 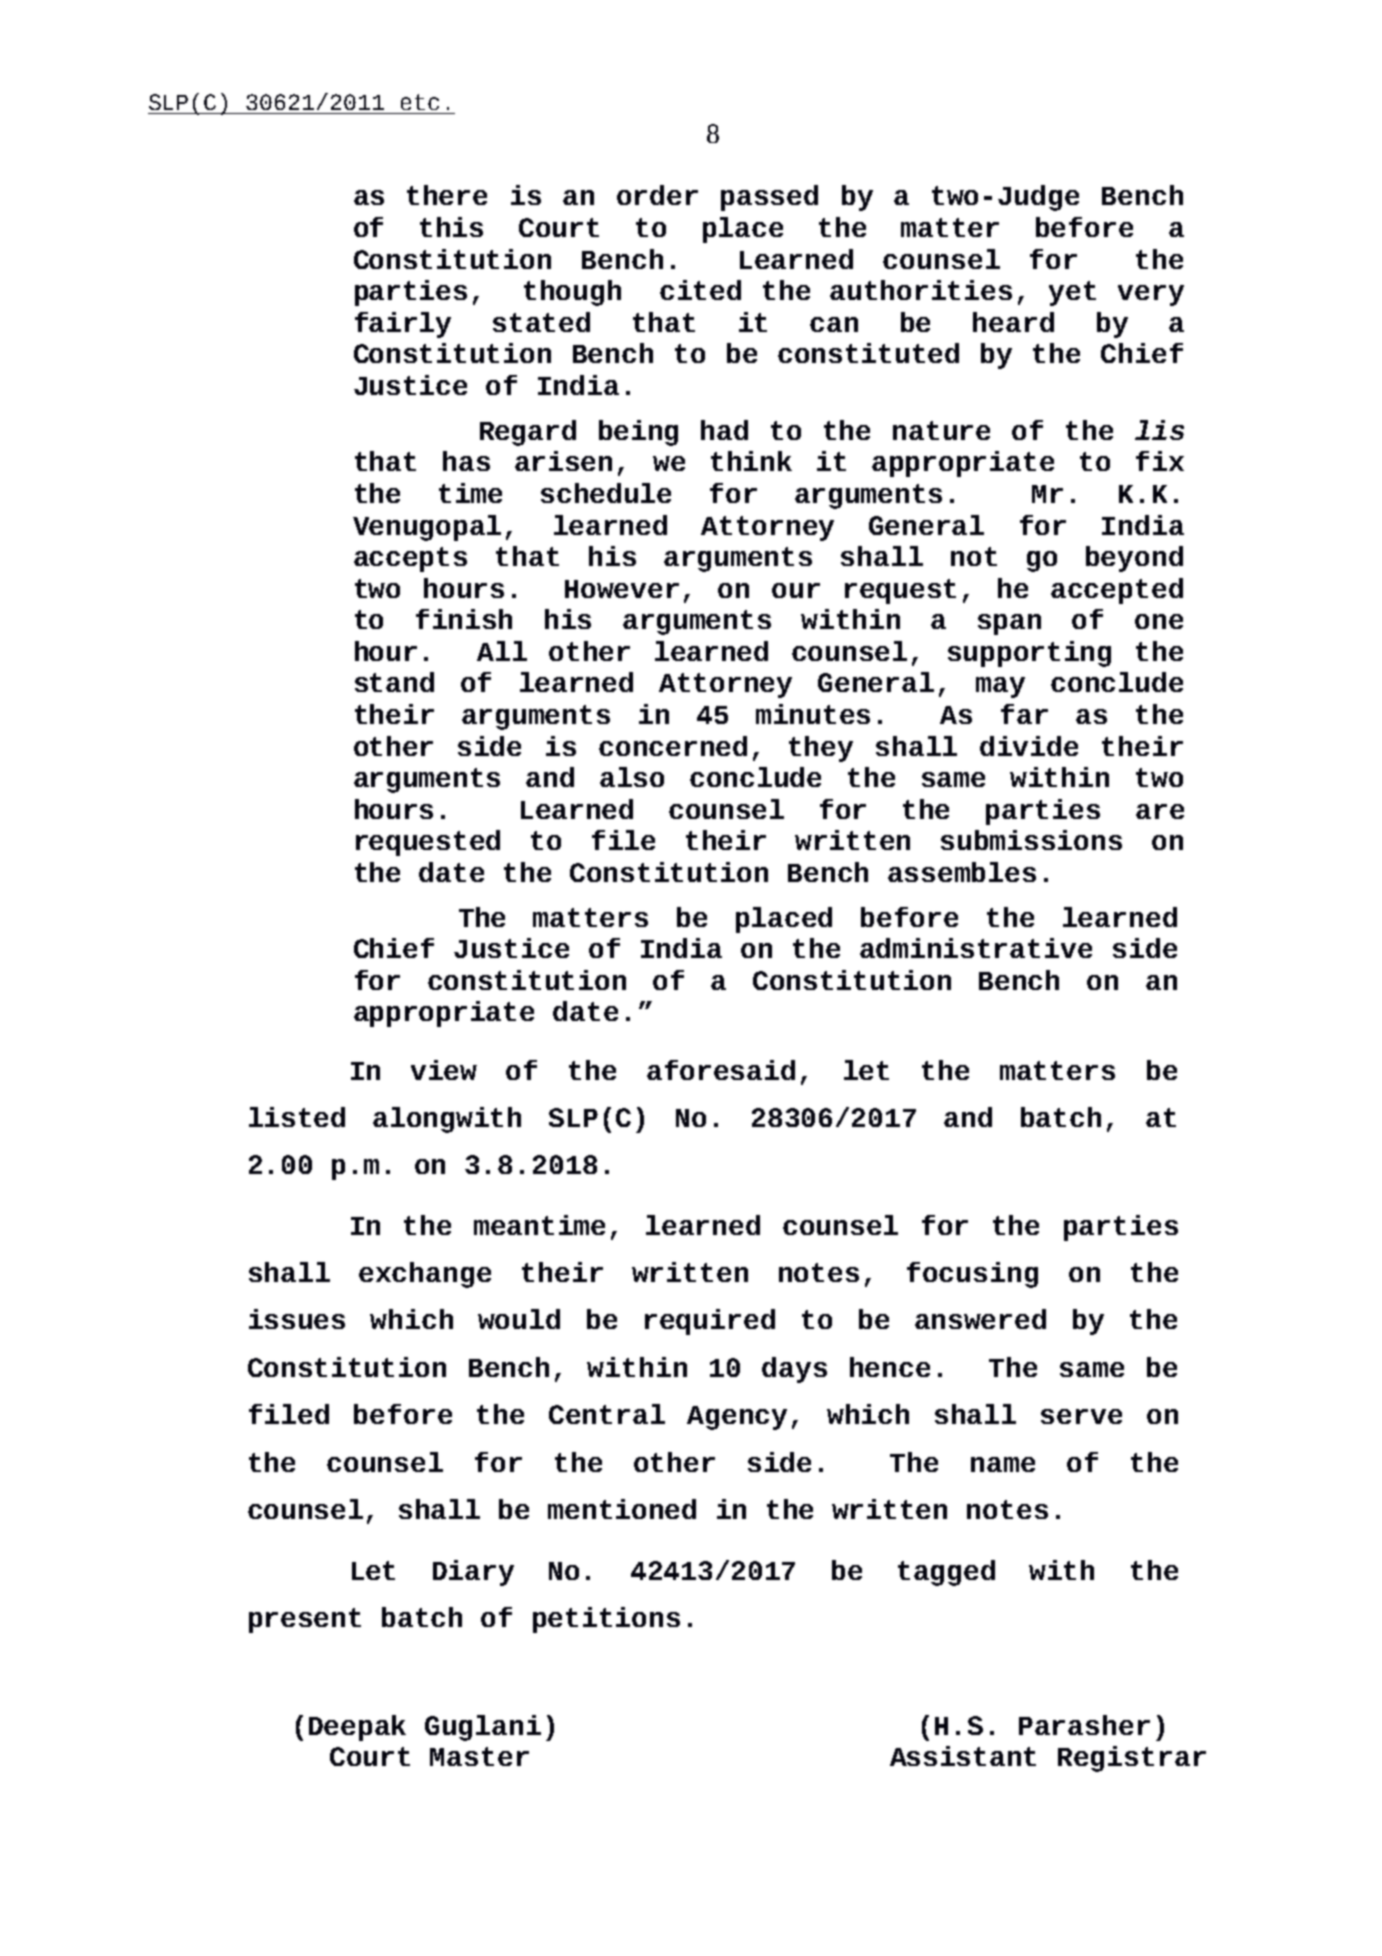 What do you see at coordinates (420, 102) in the screenshot?
I see `etc` at bounding box center [420, 102].
